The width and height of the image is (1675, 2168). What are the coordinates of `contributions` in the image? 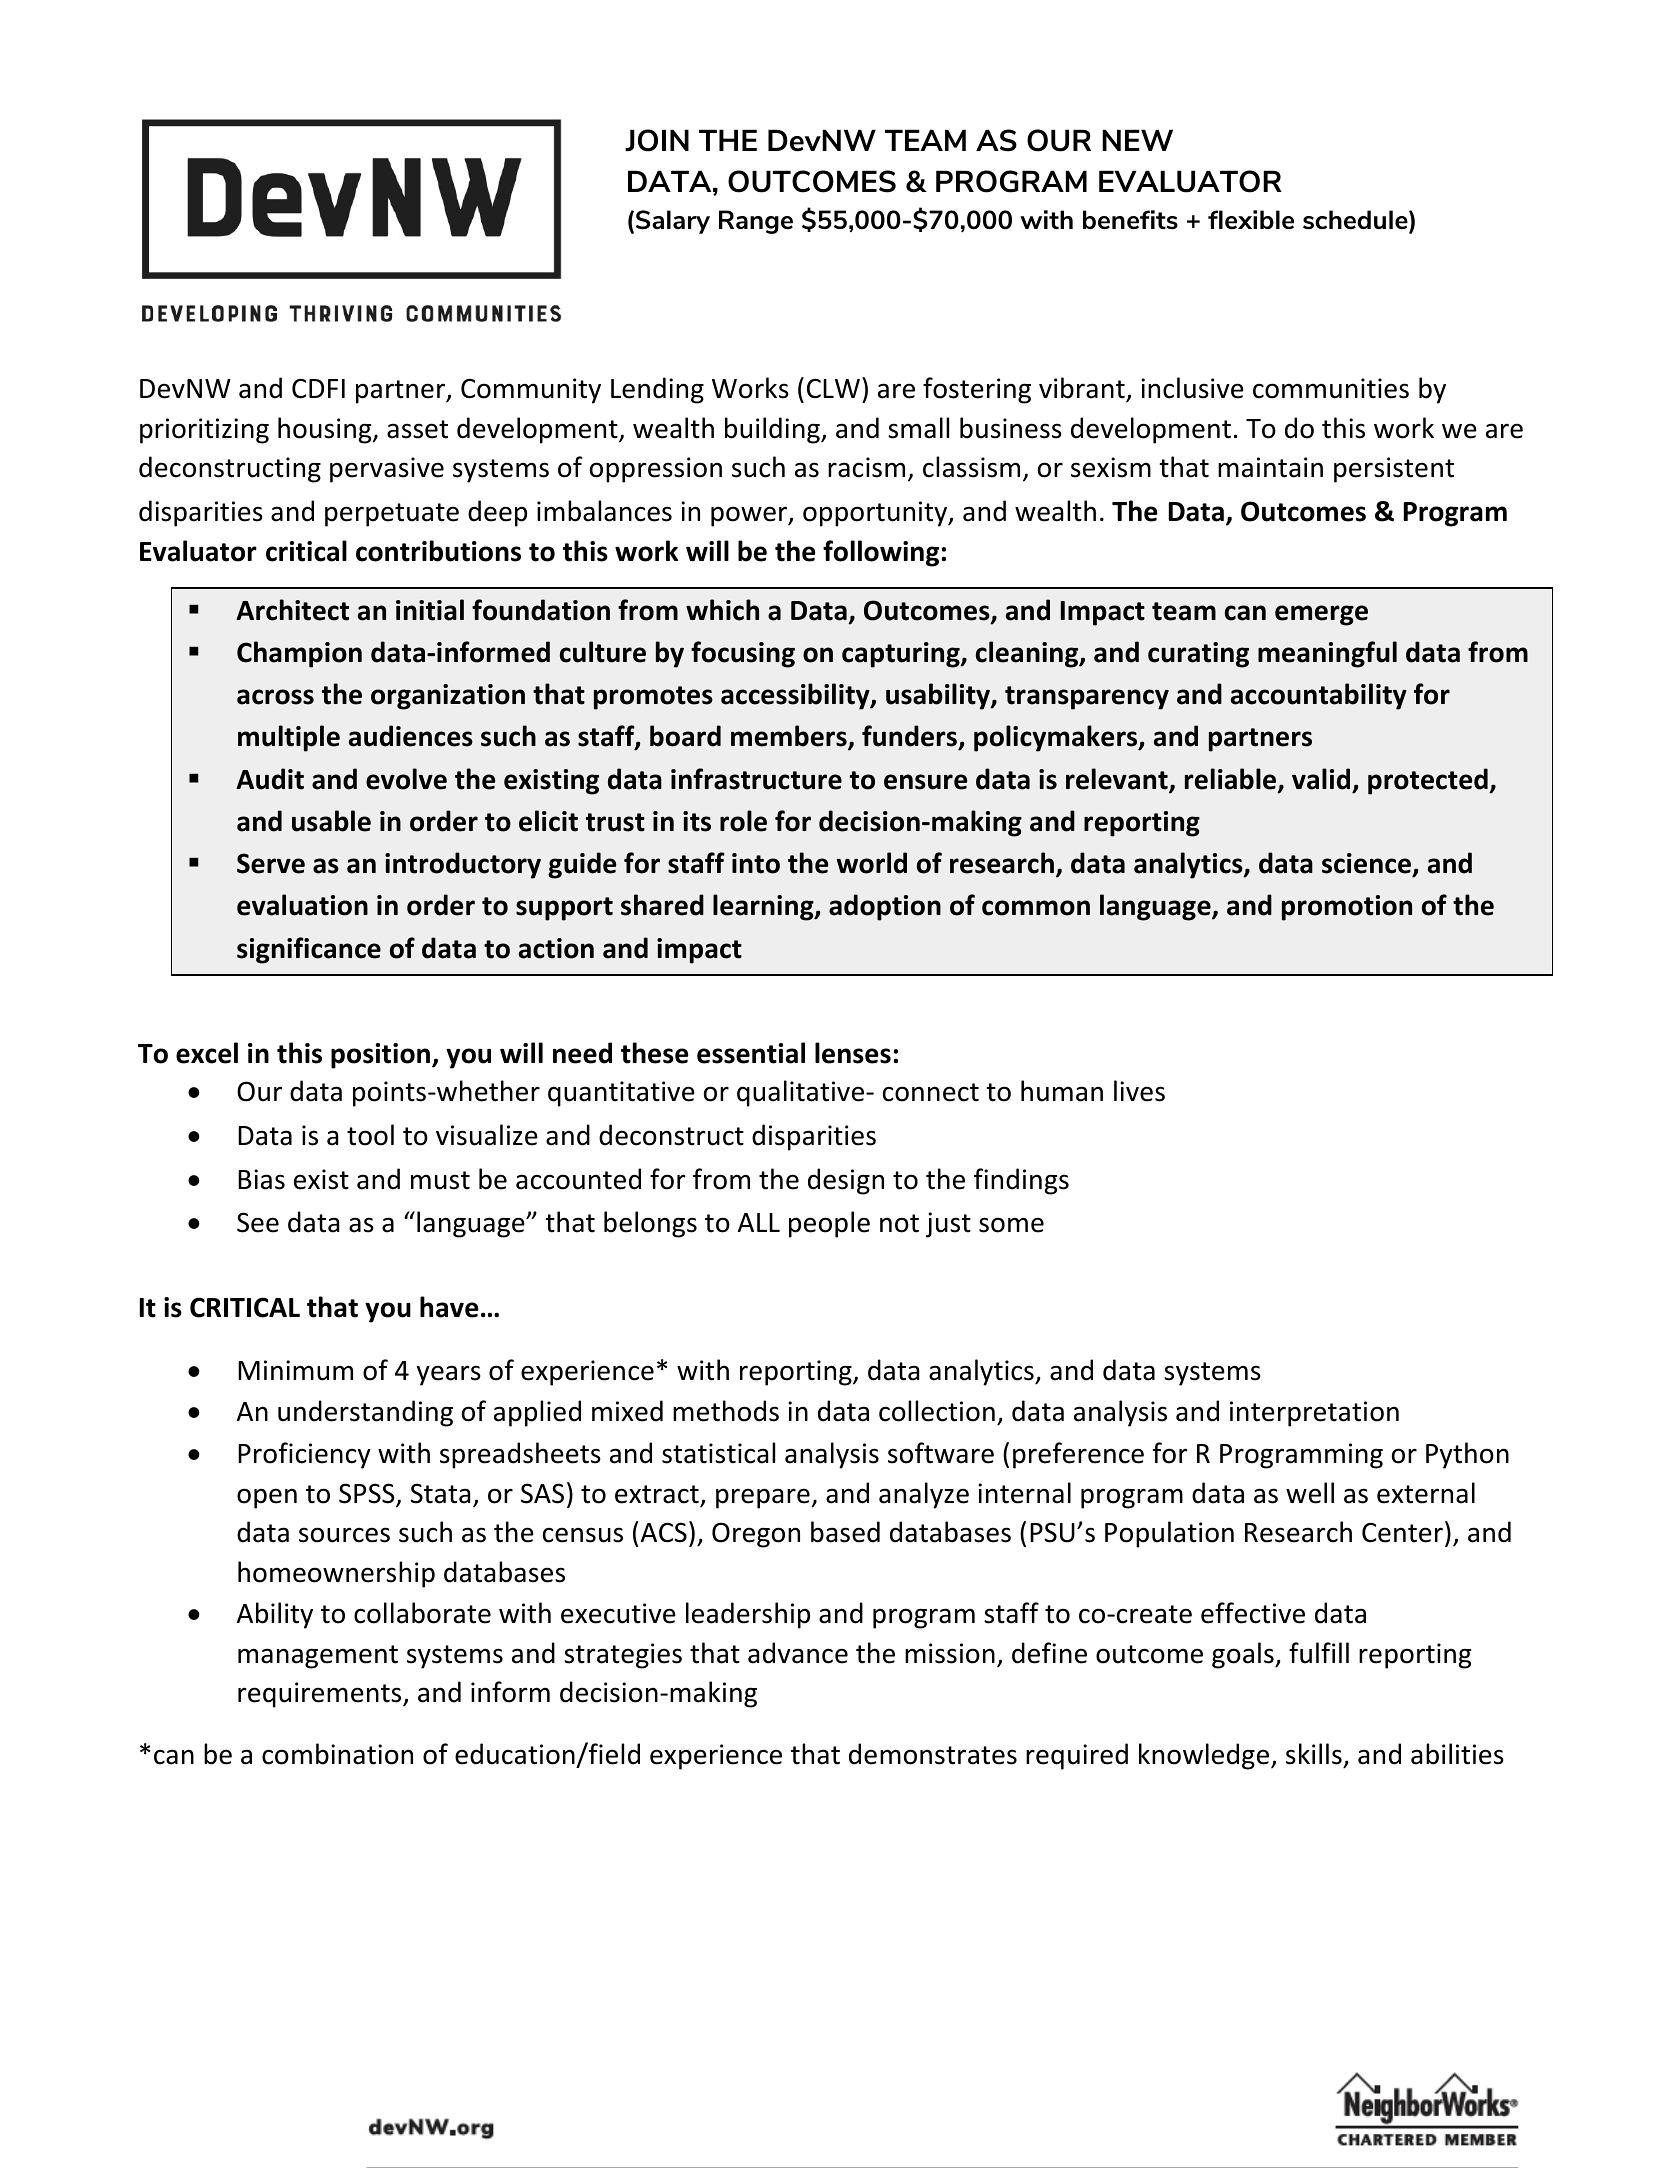 It's located at (438, 551).
